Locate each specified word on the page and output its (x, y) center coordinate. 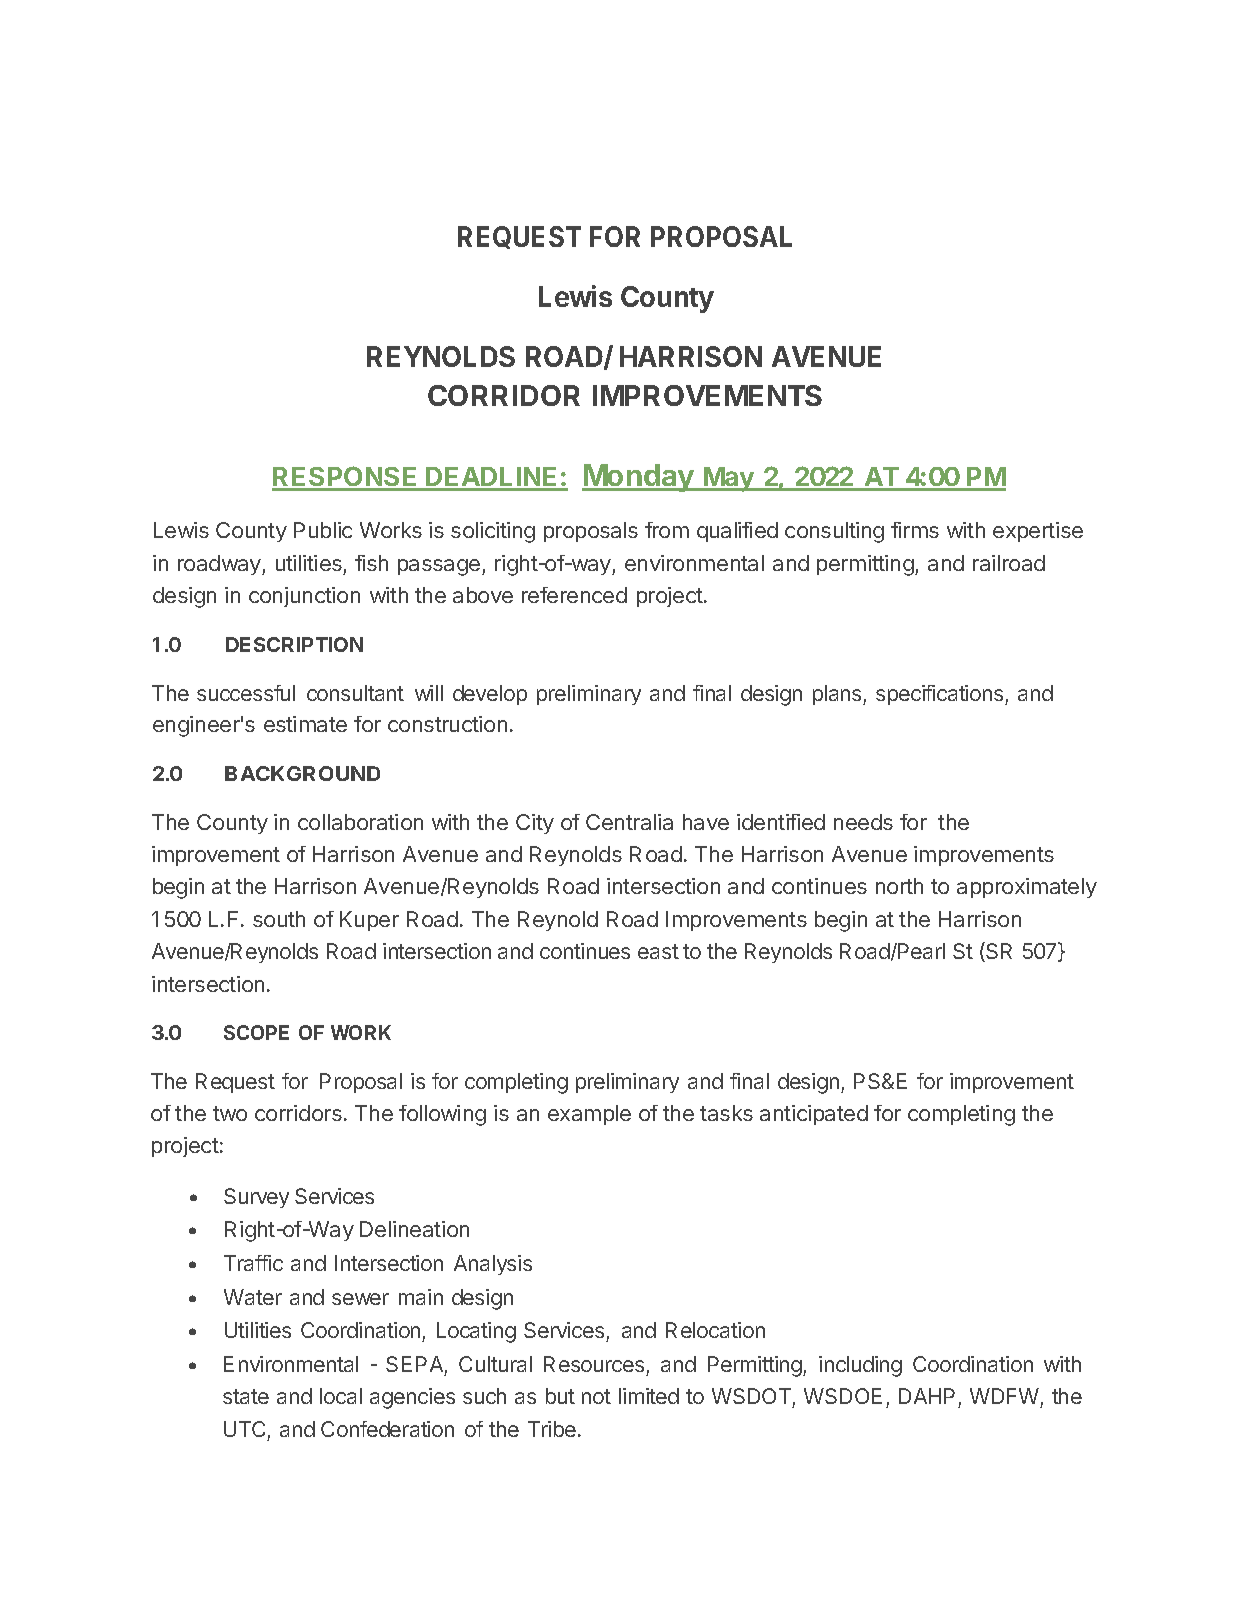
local (341, 1396)
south (279, 919)
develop (490, 695)
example (589, 1115)
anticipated (814, 1115)
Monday (639, 478)
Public (323, 530)
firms (915, 530)
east (658, 951)
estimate (305, 724)
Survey (256, 1198)
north (899, 886)
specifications (941, 695)
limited (649, 1396)
